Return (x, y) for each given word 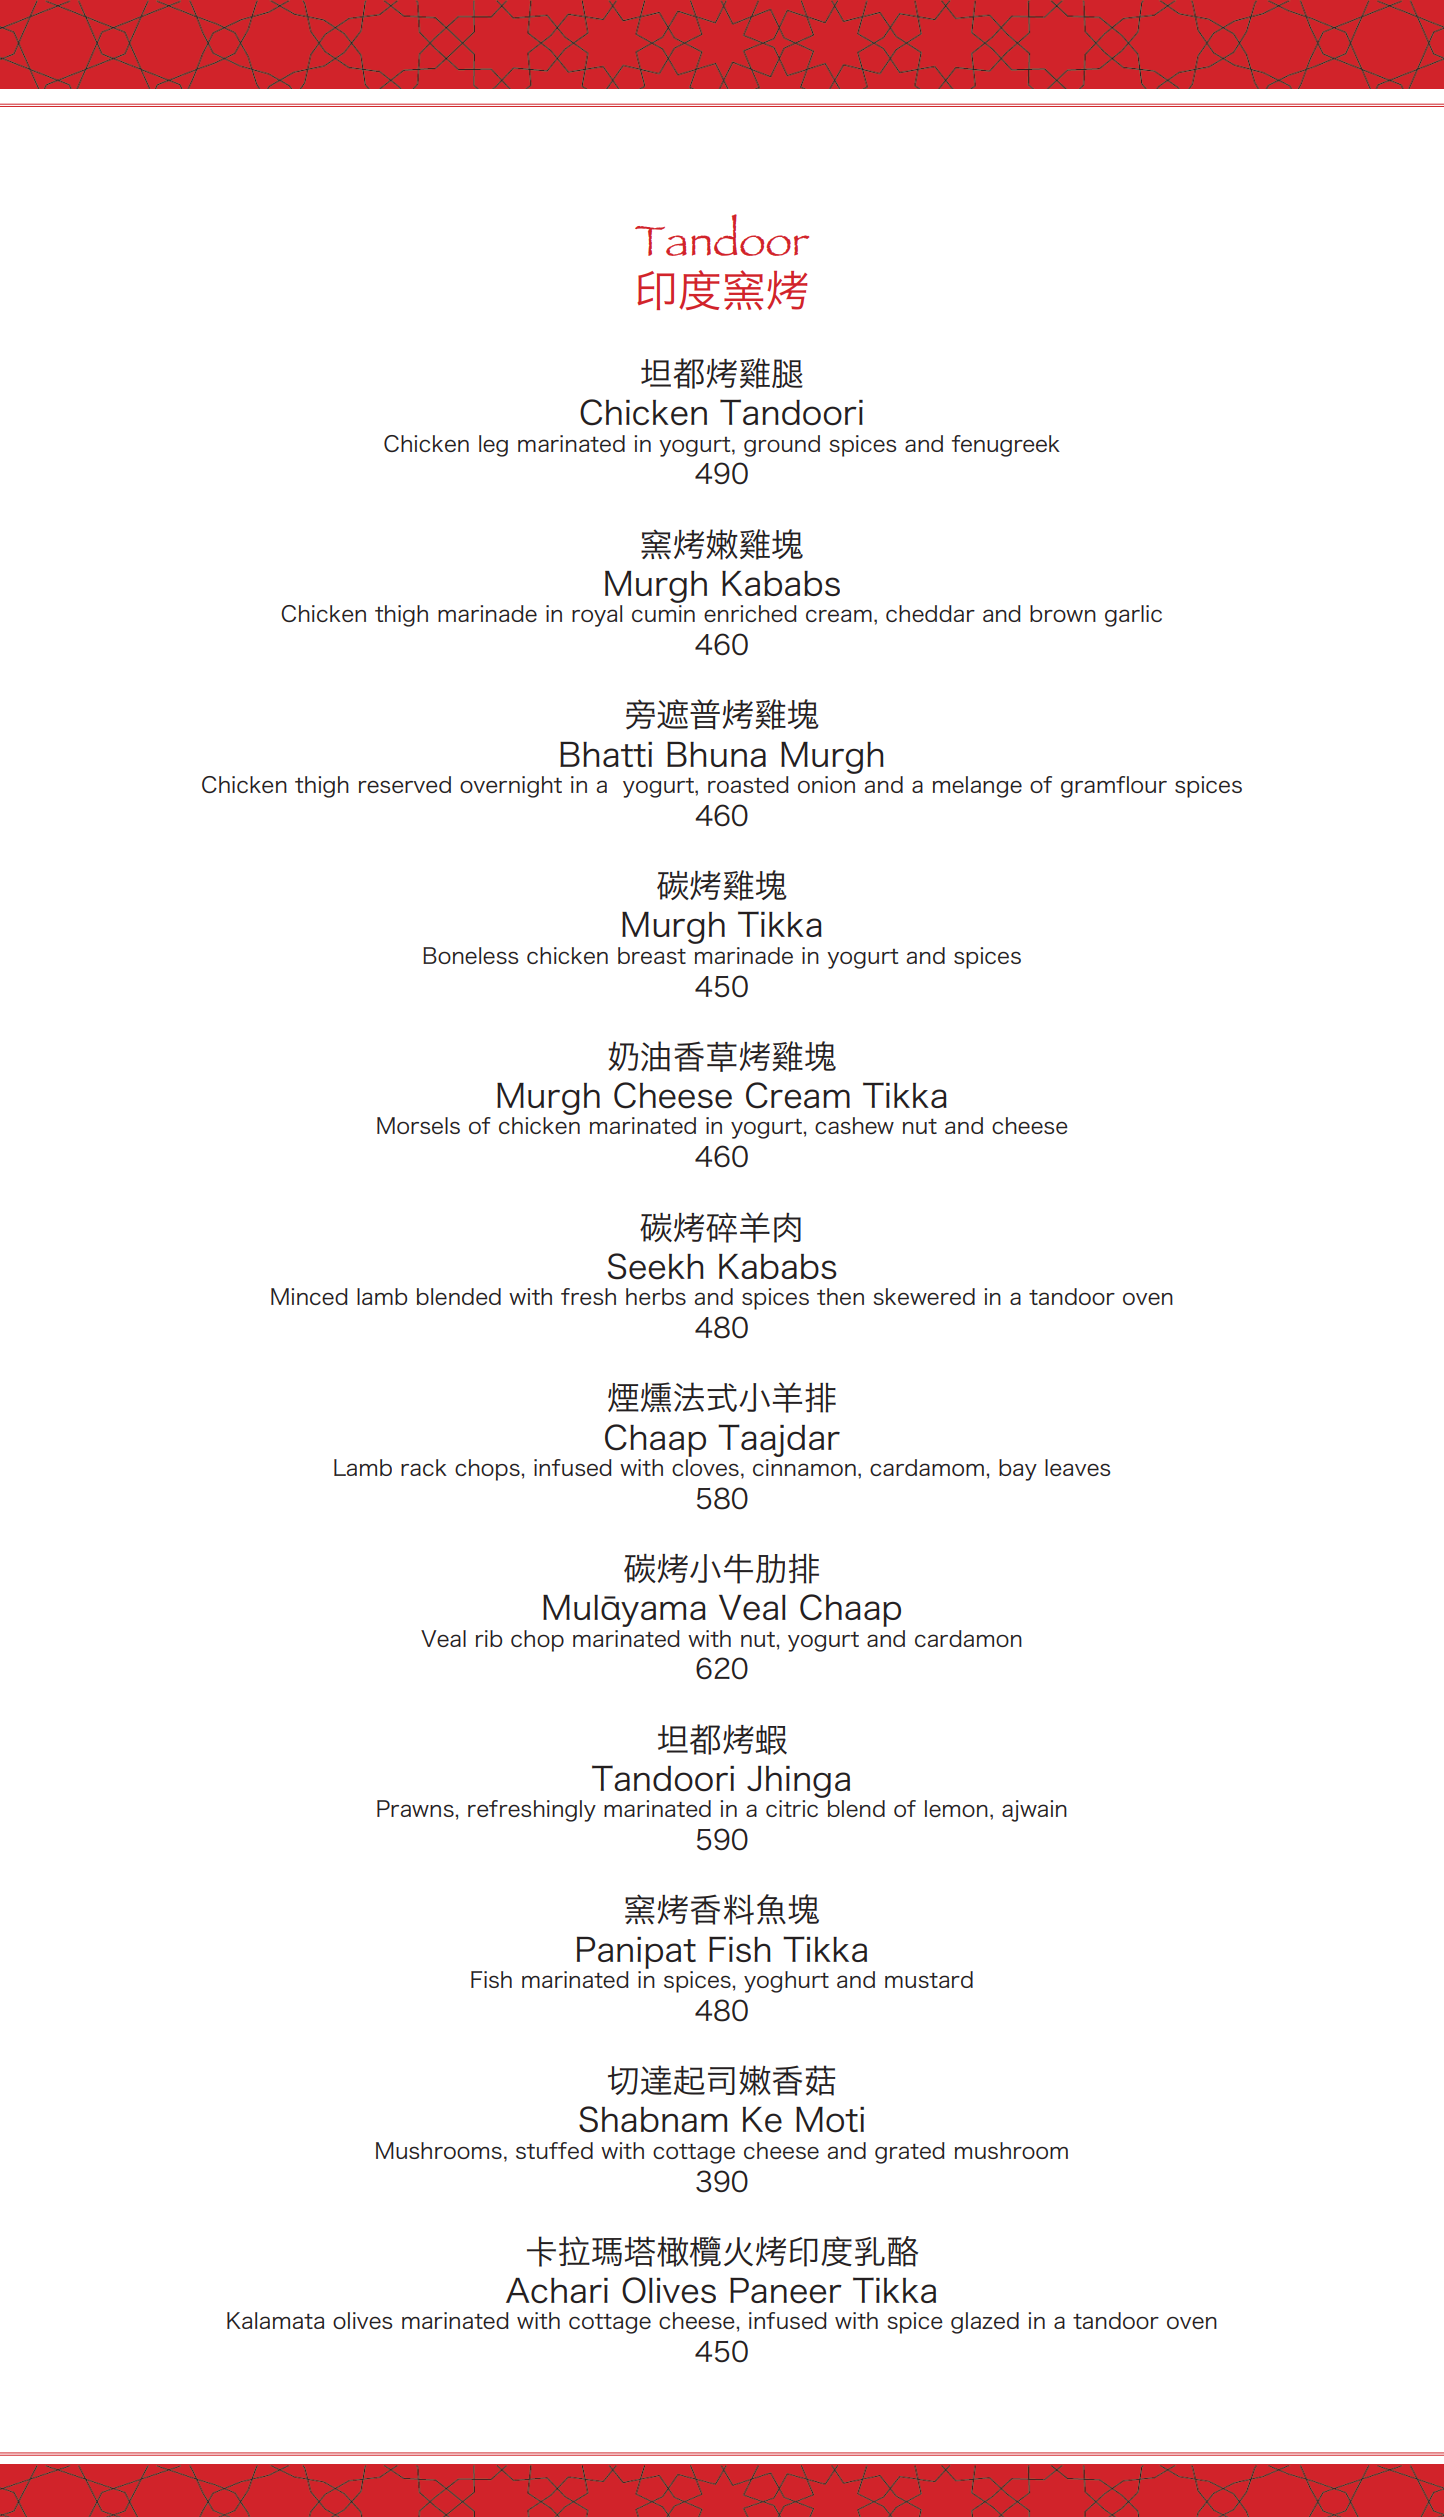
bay (1018, 1470)
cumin (663, 613)
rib (489, 1638)
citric (792, 1808)
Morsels (418, 1125)
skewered (924, 1296)
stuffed (554, 2150)
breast (652, 955)
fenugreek (1006, 446)
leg (493, 446)
